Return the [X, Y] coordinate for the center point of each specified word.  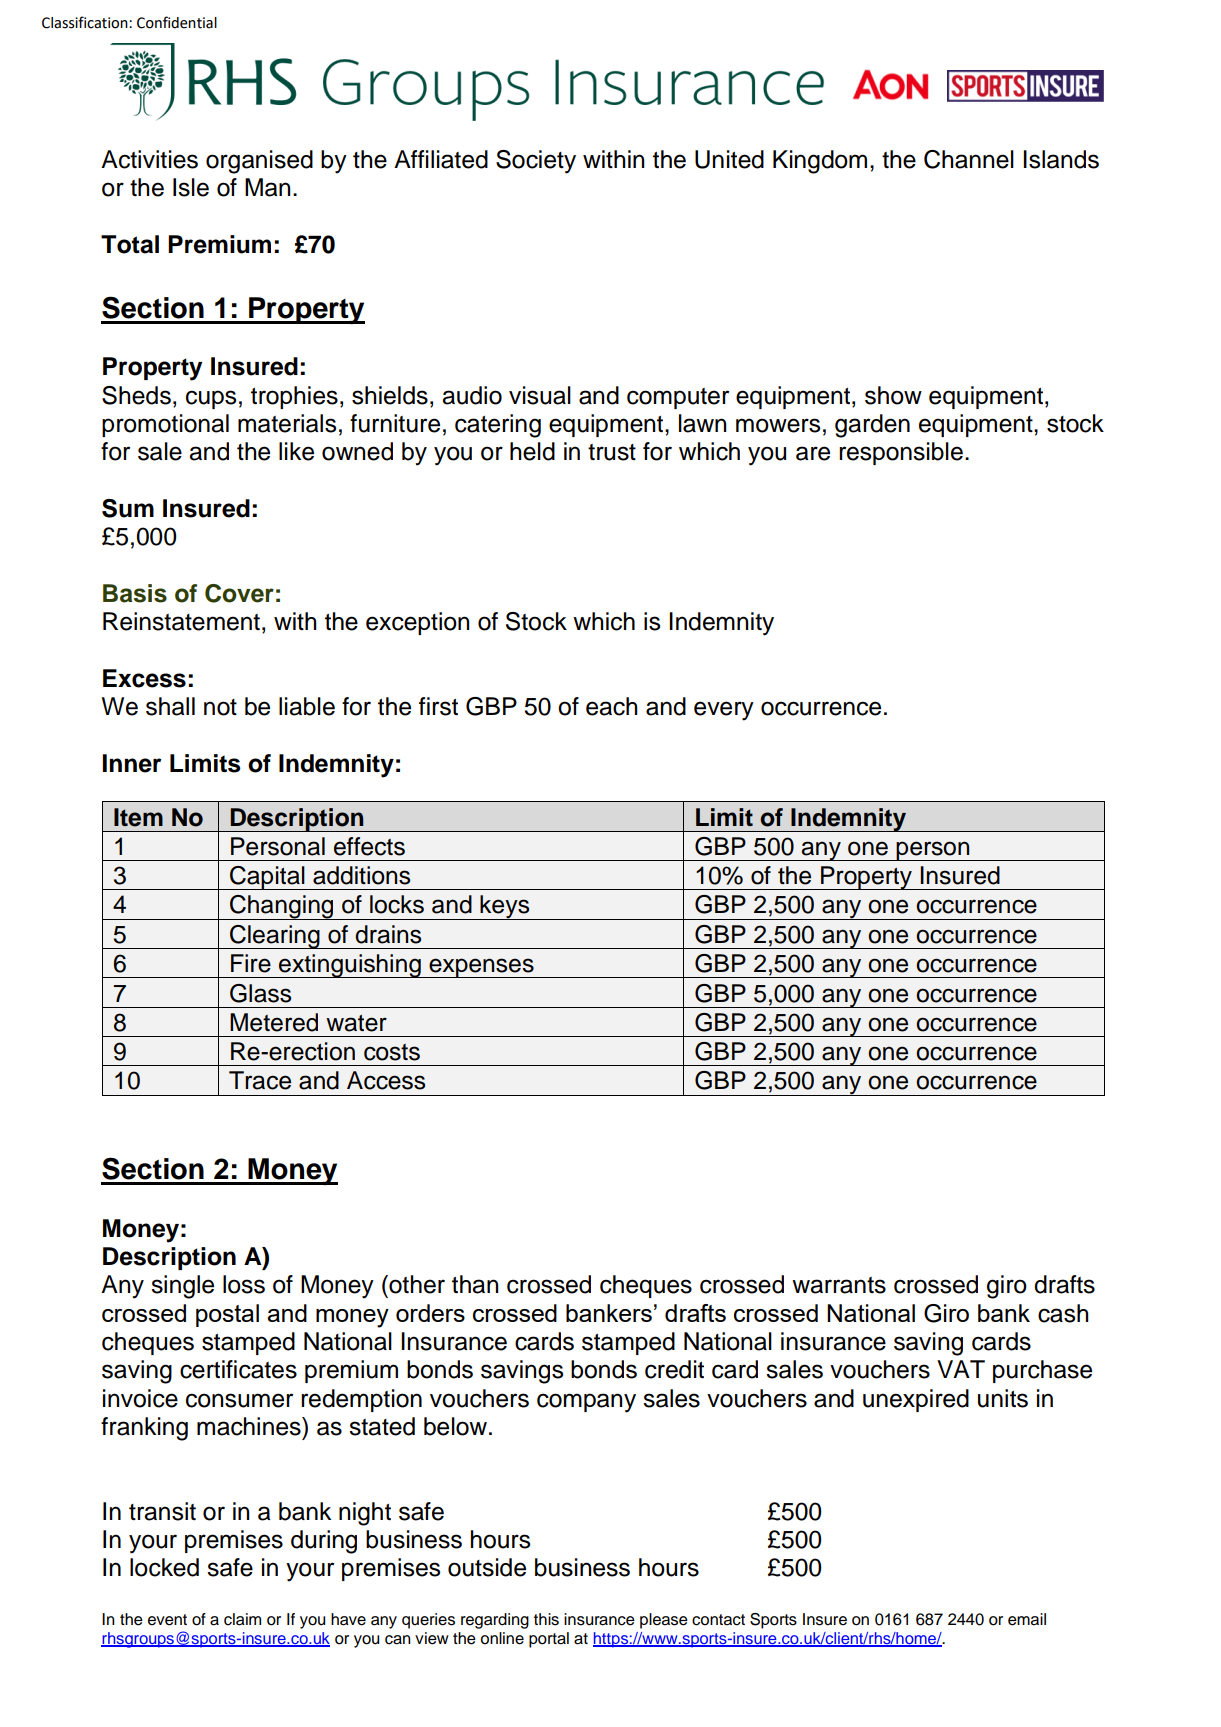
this [546, 1619]
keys [505, 907]
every [724, 711]
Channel [969, 159]
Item [138, 817]
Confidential [177, 22]
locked [164, 1567]
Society [536, 162]
